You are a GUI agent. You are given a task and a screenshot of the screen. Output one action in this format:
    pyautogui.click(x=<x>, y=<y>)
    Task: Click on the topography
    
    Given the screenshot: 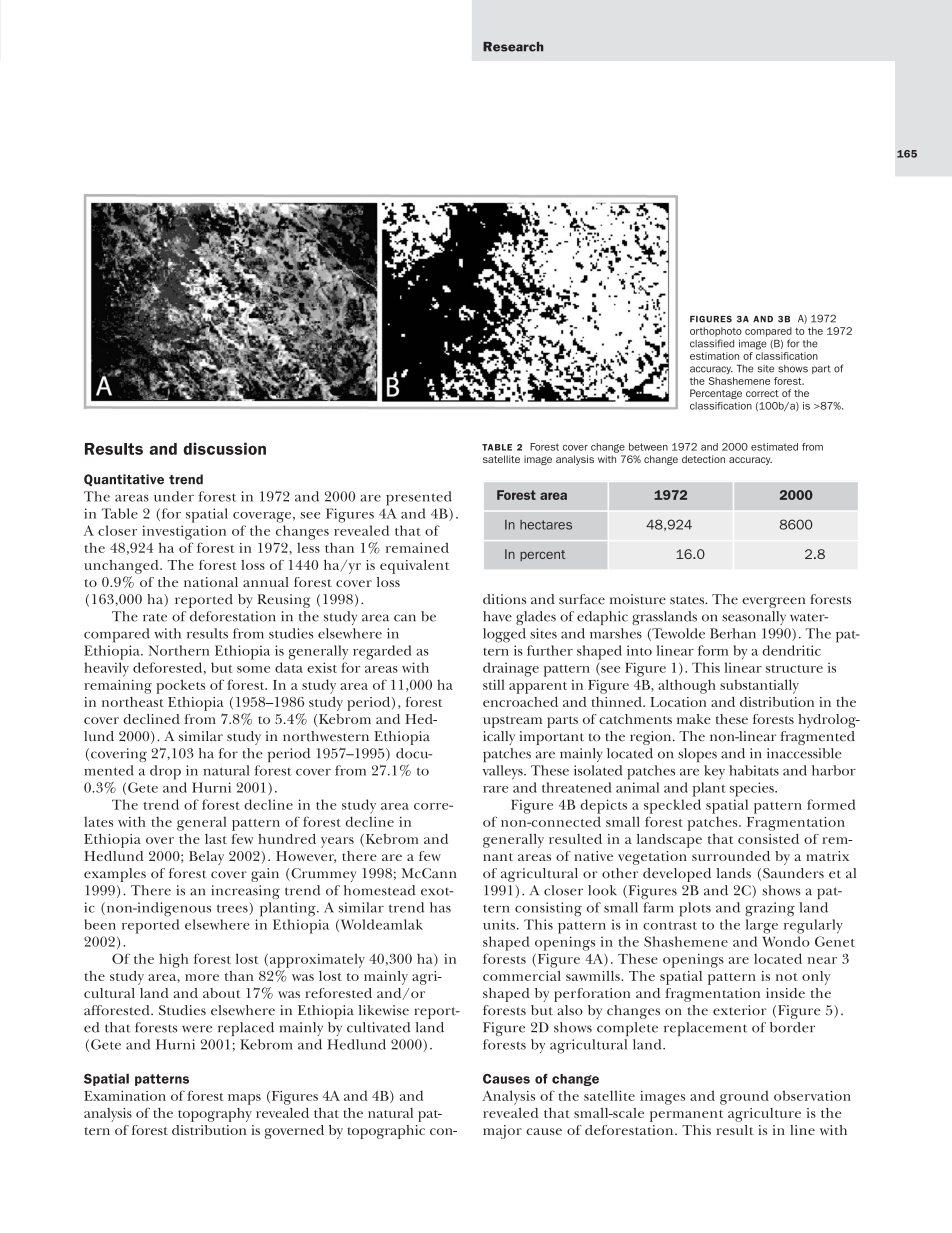 What is the action you would take?
    pyautogui.click(x=215, y=1115)
